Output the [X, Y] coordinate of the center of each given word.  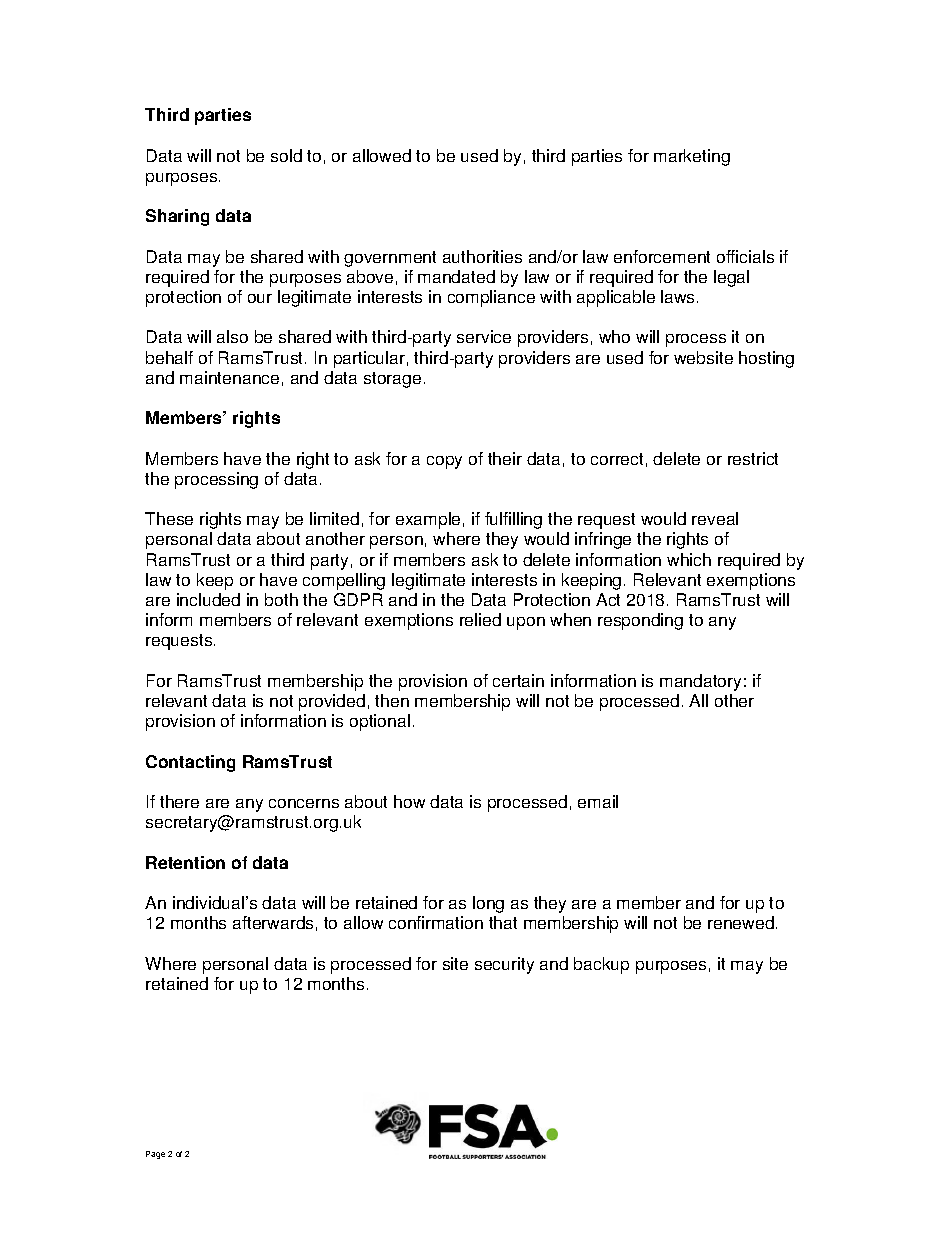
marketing [692, 157]
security [504, 965]
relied [480, 619]
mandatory [700, 682]
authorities [482, 256]
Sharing [177, 217]
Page [155, 1155]
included [208, 599]
